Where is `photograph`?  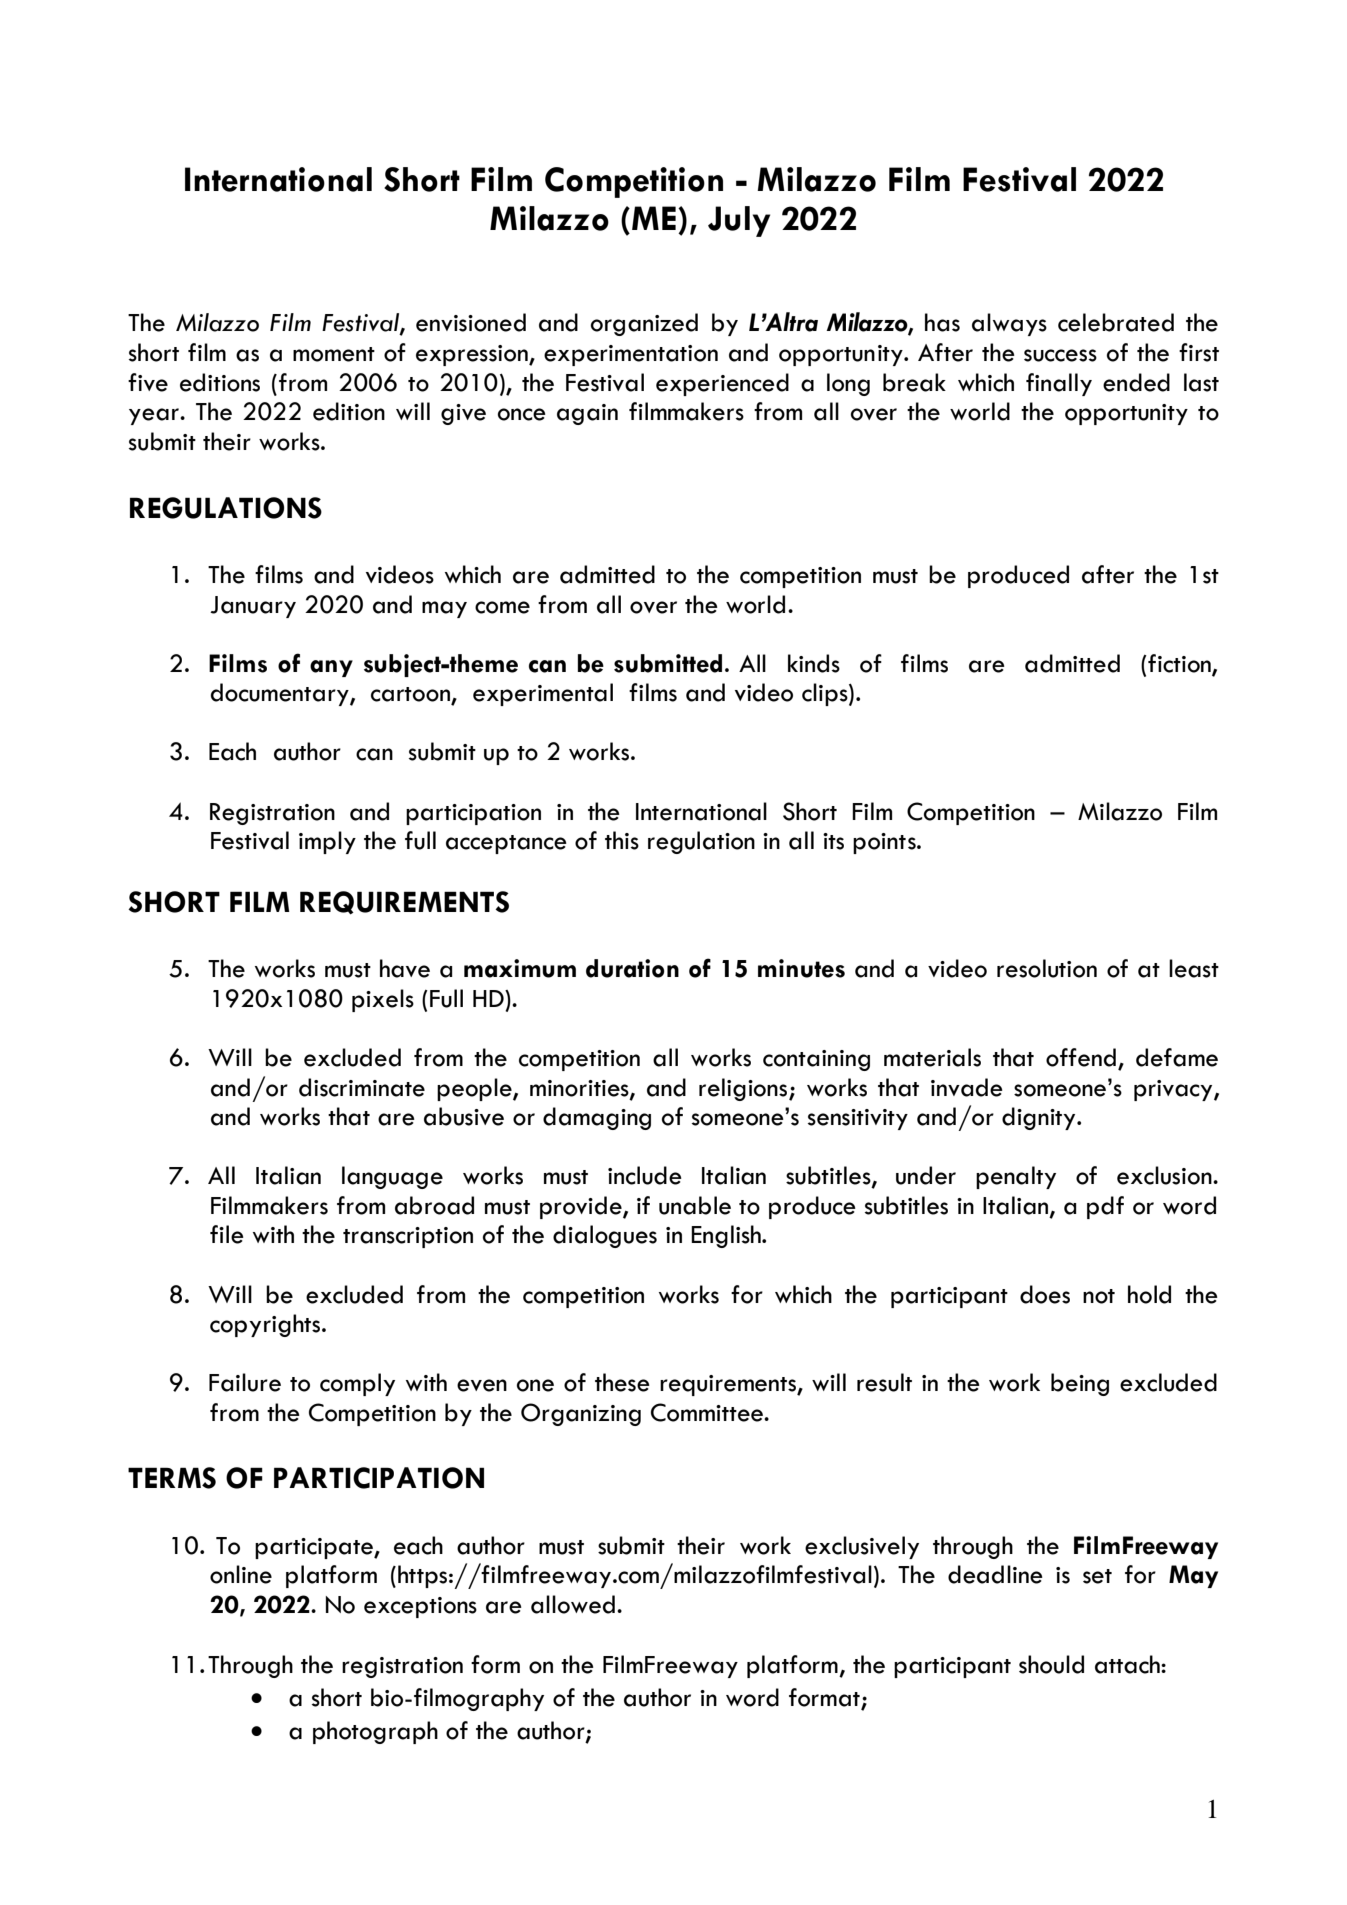
photograph is located at coordinates (375, 1732).
